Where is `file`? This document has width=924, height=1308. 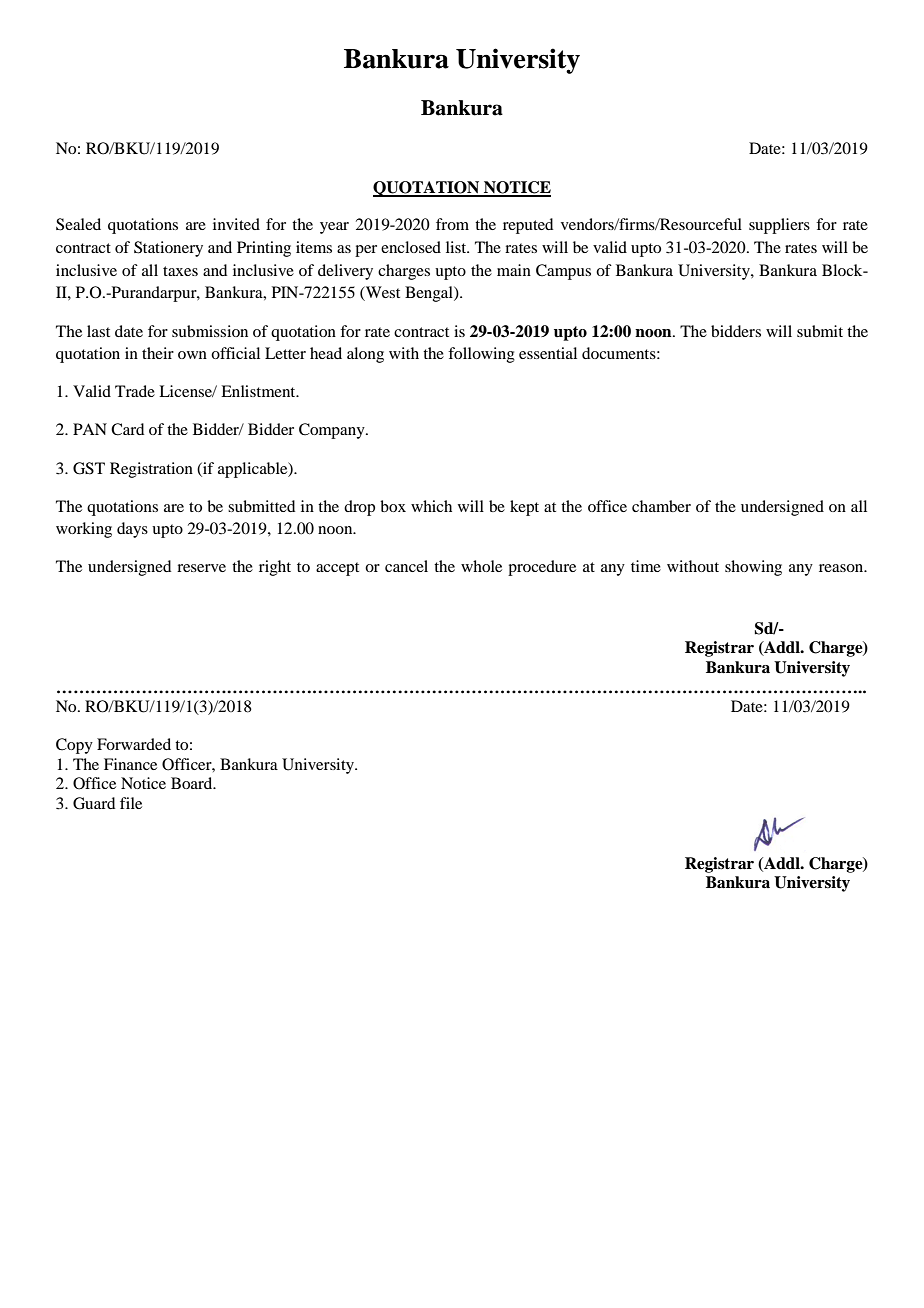 file is located at coordinates (131, 803).
